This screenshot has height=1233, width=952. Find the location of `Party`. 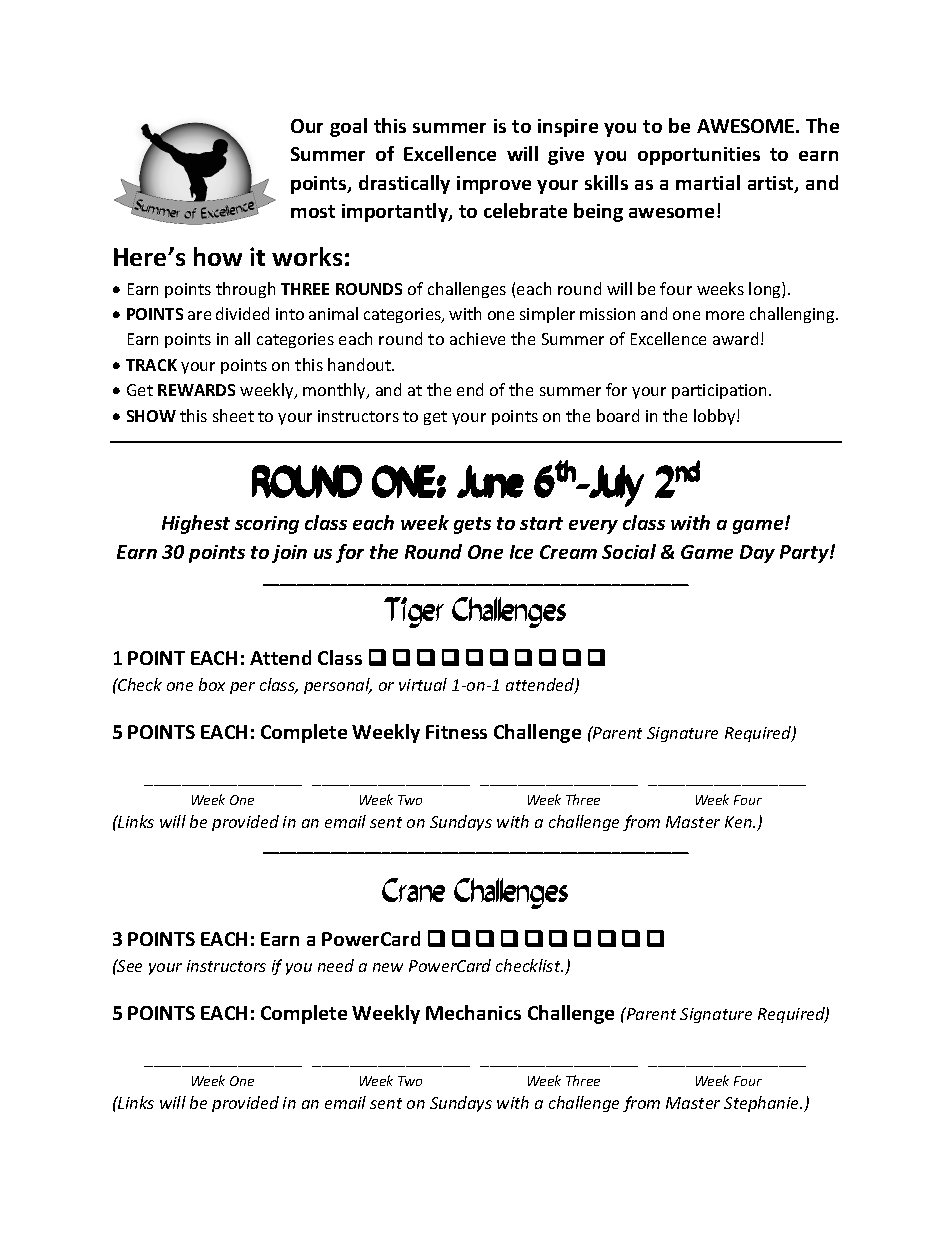

Party is located at coordinates (805, 554).
